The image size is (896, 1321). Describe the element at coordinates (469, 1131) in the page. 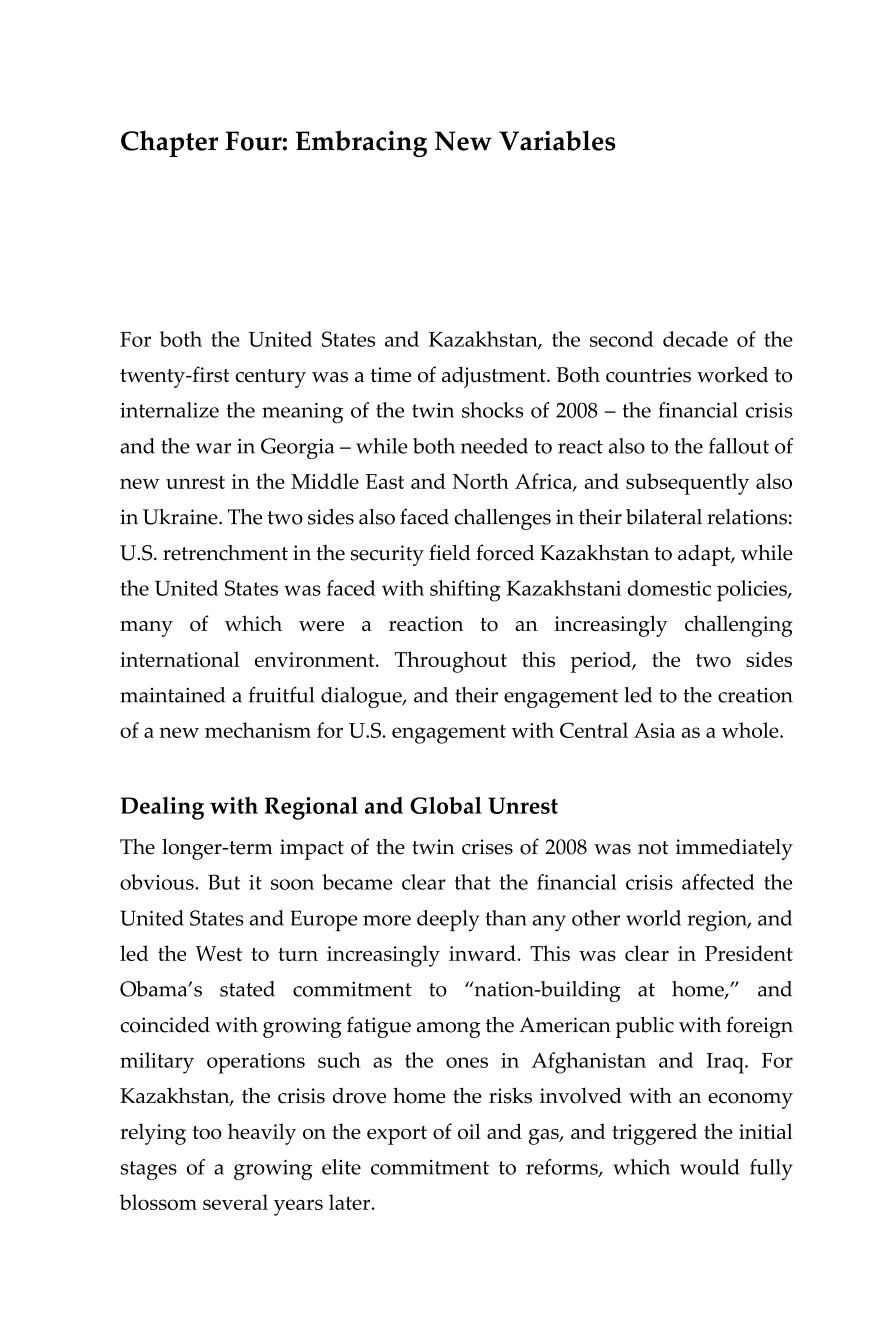

I see `oil` at that location.
